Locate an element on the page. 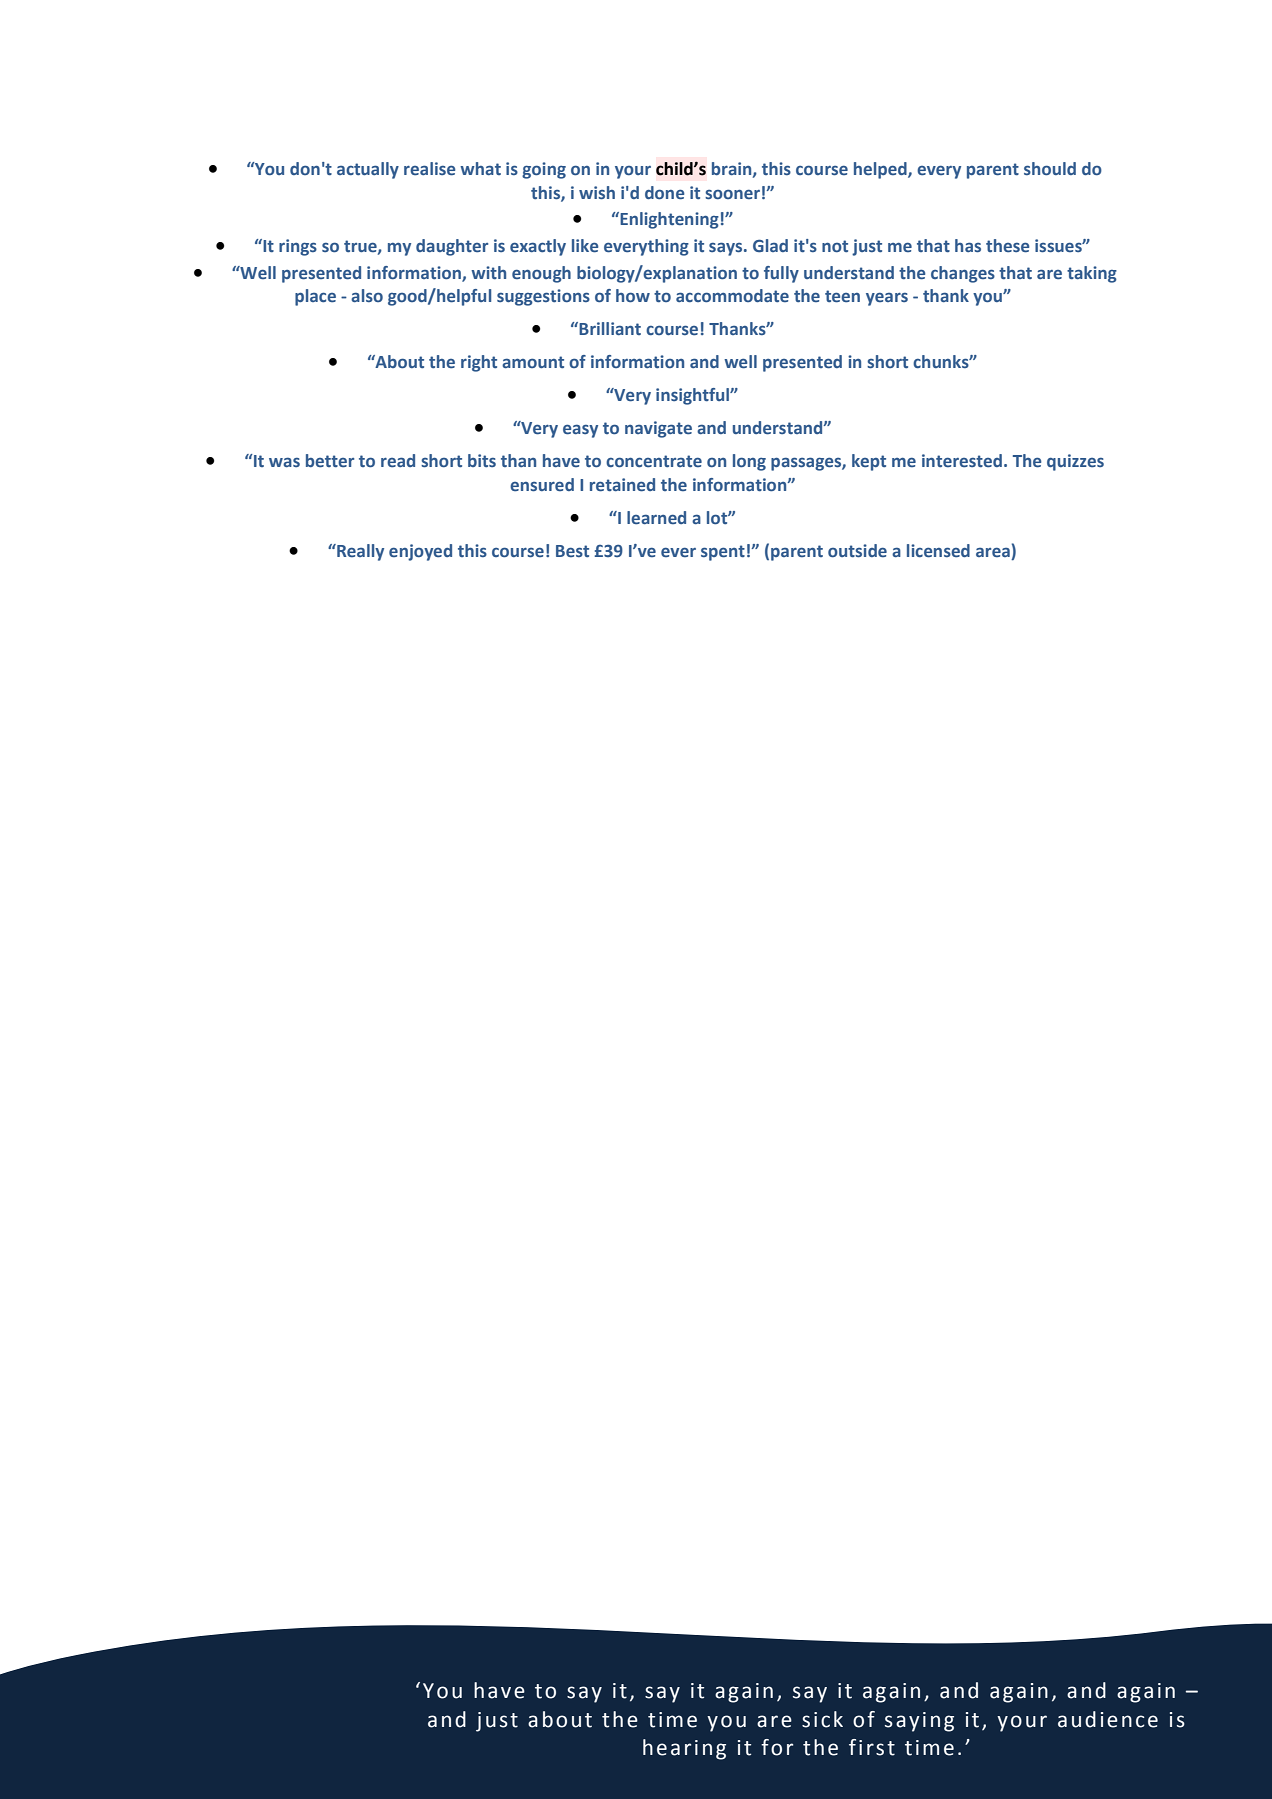 Image resolution: width=1272 pixels, height=1799 pixels. audience is located at coordinates (1108, 1719).
